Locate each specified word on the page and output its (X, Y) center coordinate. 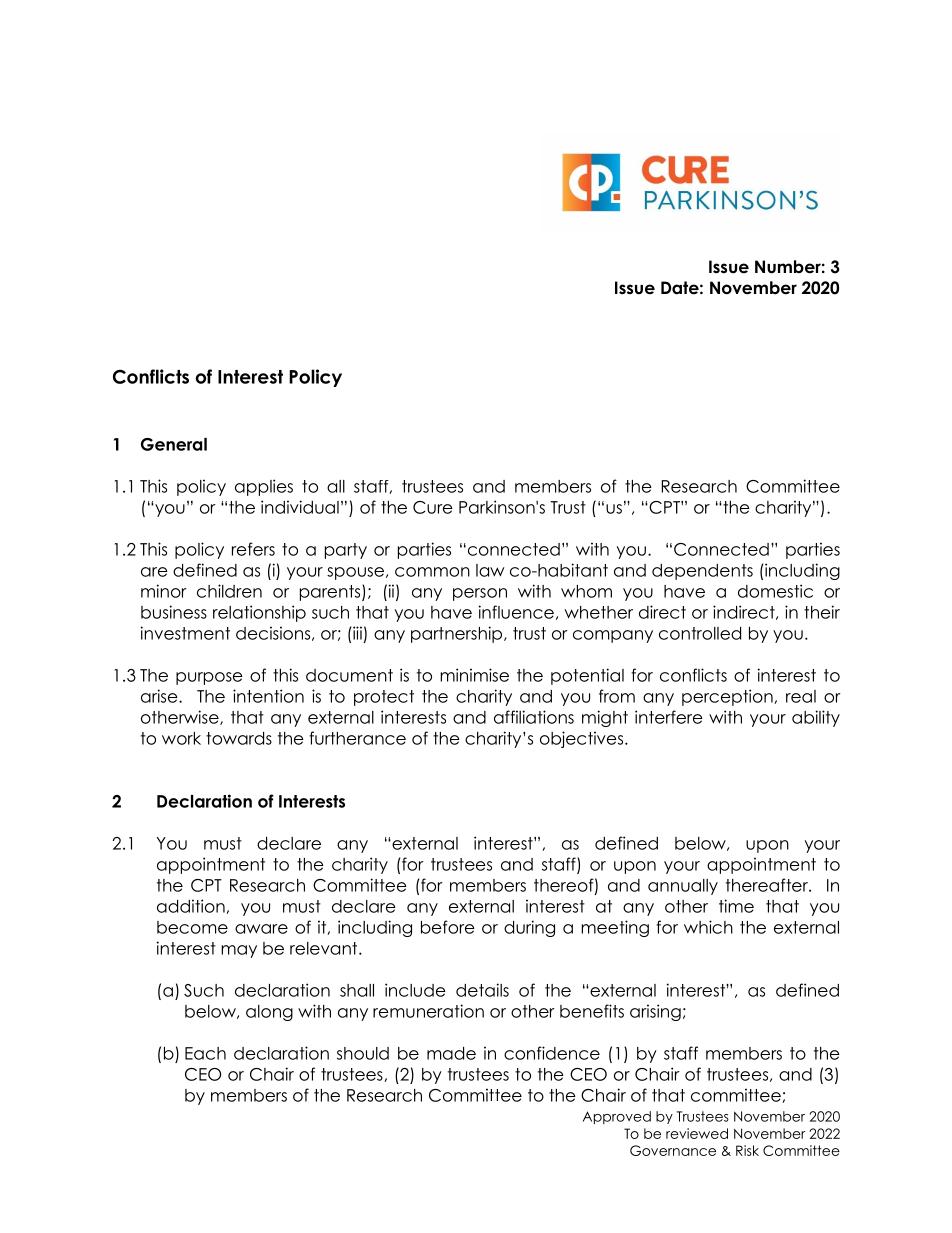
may (239, 951)
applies (264, 487)
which (708, 927)
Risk (747, 1150)
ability (816, 718)
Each (205, 1053)
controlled (700, 633)
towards (239, 738)
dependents (702, 572)
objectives (583, 739)
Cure (433, 507)
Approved (617, 1117)
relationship (259, 613)
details (482, 990)
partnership (458, 634)
